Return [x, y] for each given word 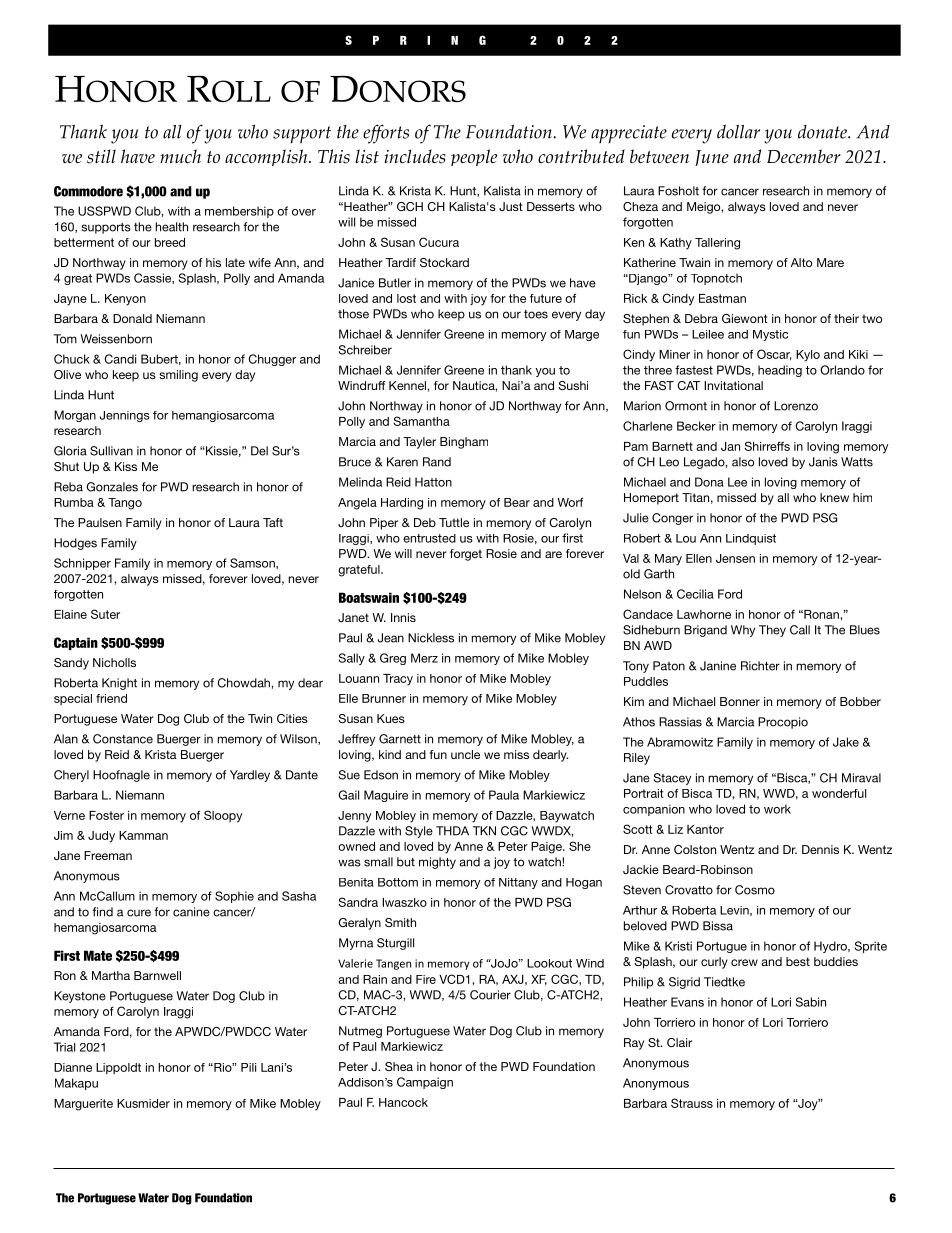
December [804, 156]
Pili [248, 1067]
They [772, 631]
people [474, 157]
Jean [391, 638]
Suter [105, 614]
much [180, 156]
